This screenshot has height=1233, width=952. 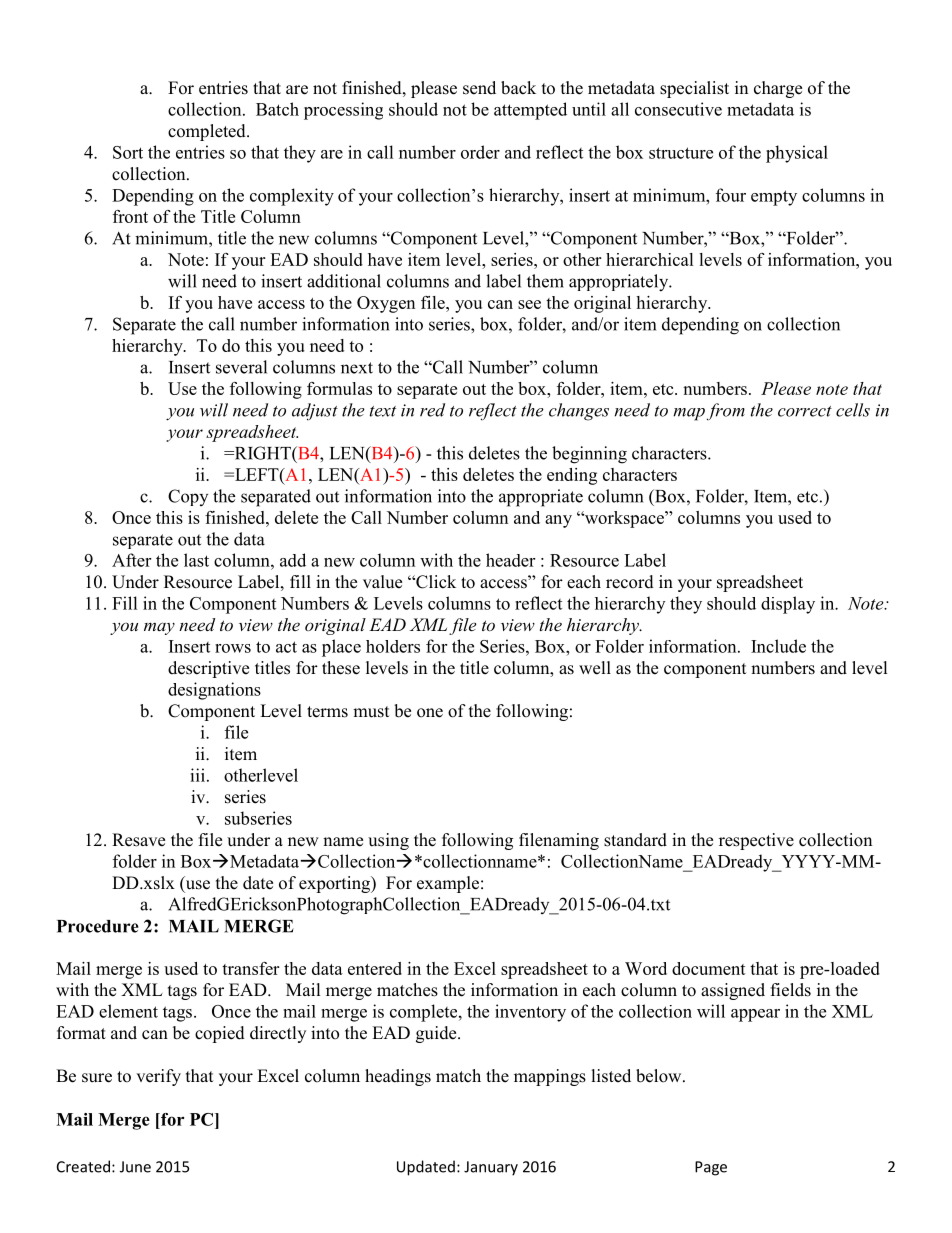 I want to click on charge, so click(x=778, y=89).
